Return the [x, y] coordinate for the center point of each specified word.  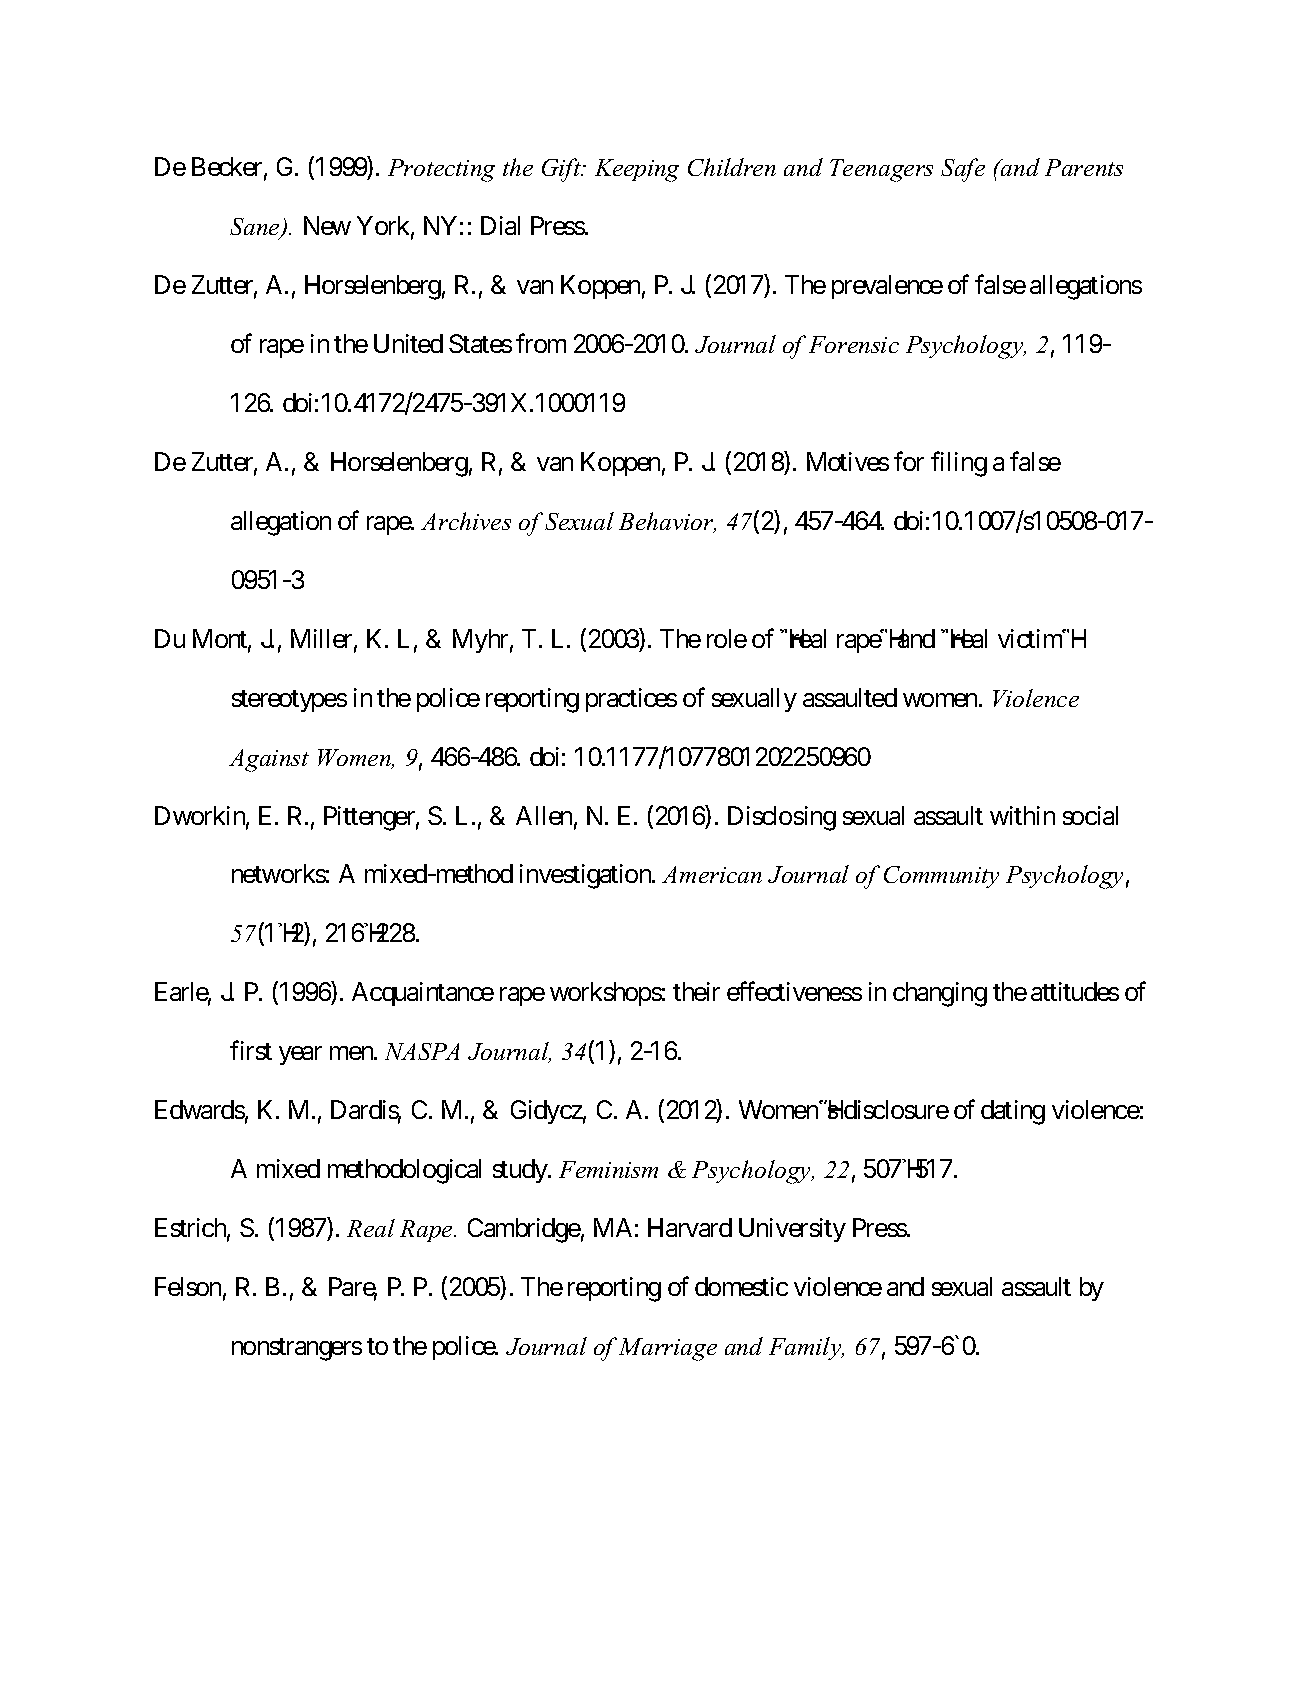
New [327, 225]
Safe [963, 170]
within [1022, 815]
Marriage [668, 1349]
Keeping [637, 170]
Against [269, 760]
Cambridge [524, 1230]
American [712, 874]
